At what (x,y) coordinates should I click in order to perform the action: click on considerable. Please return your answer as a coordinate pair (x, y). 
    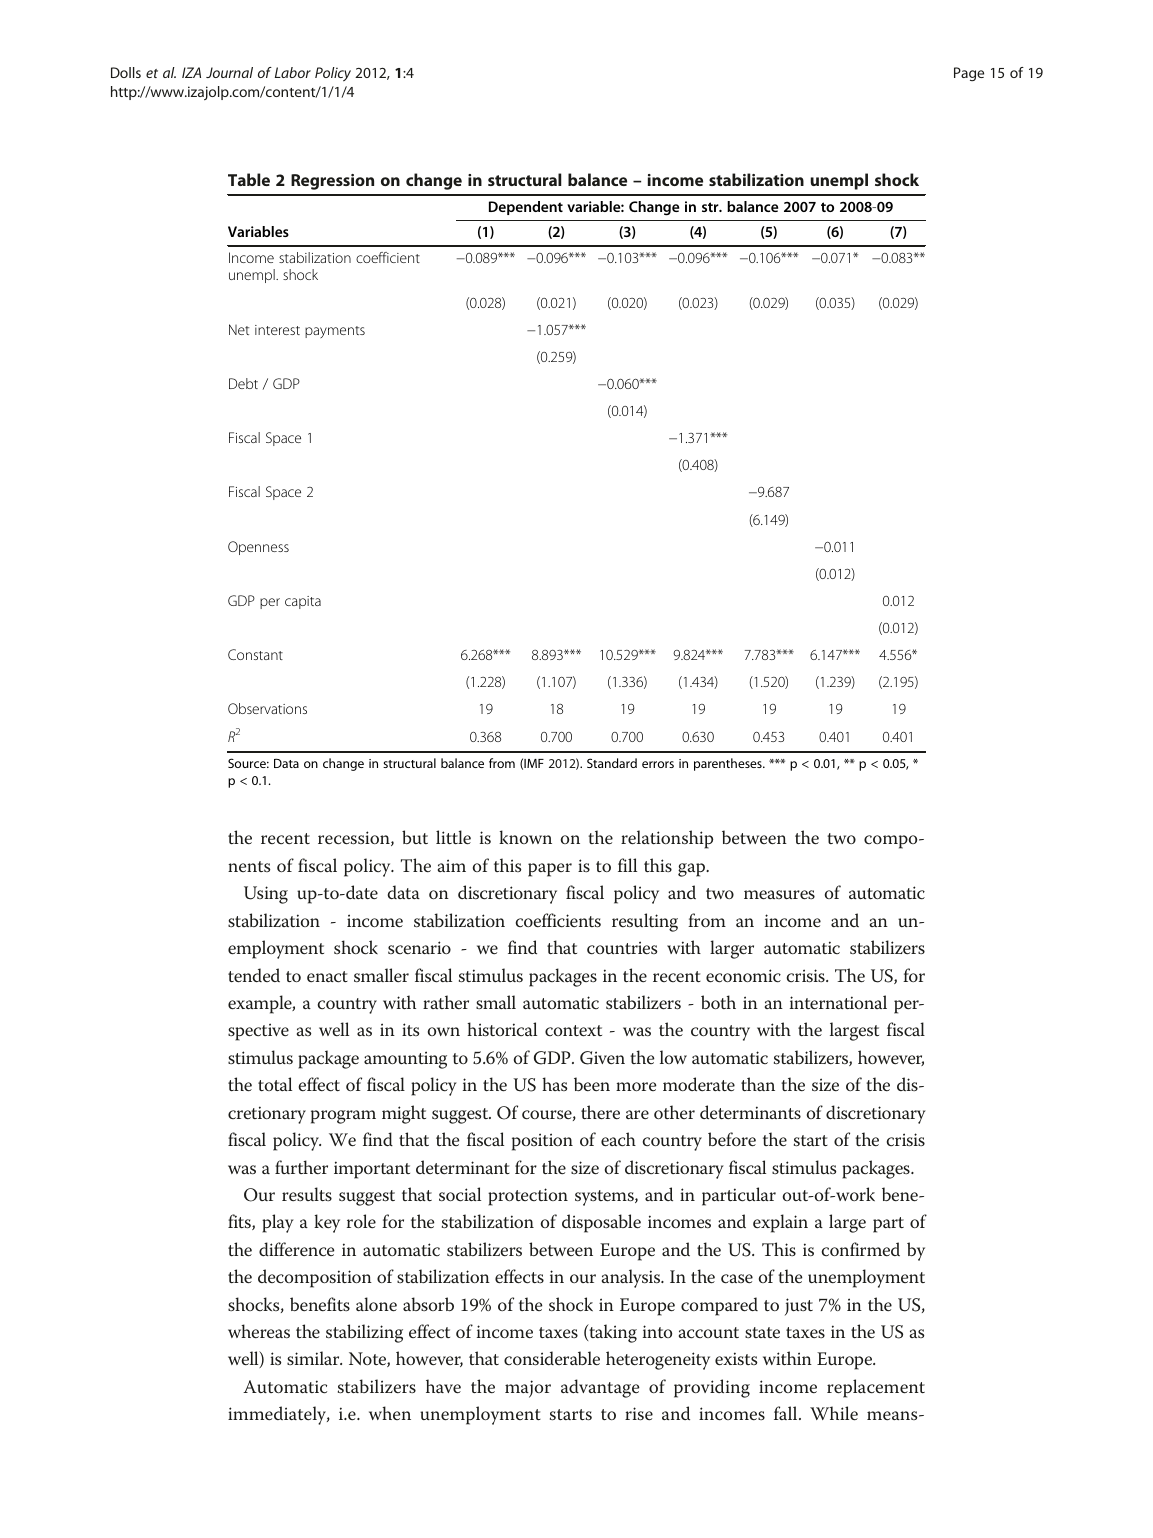
    Looking at the image, I should click on (552, 1358).
